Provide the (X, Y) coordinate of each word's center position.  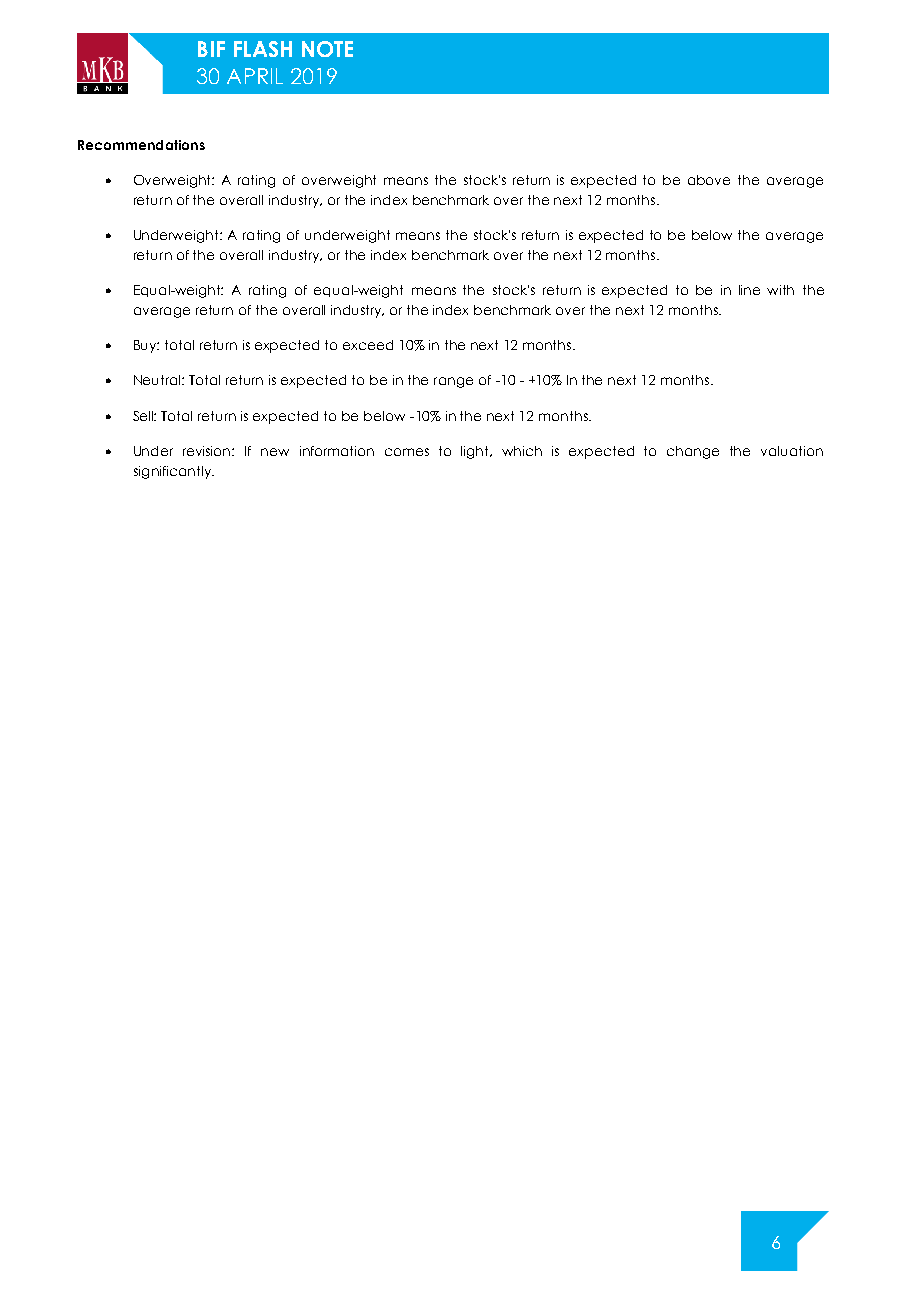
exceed (368, 345)
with (780, 290)
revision (208, 451)
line (749, 290)
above (709, 180)
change (693, 452)
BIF (211, 49)
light (476, 452)
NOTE (327, 49)
